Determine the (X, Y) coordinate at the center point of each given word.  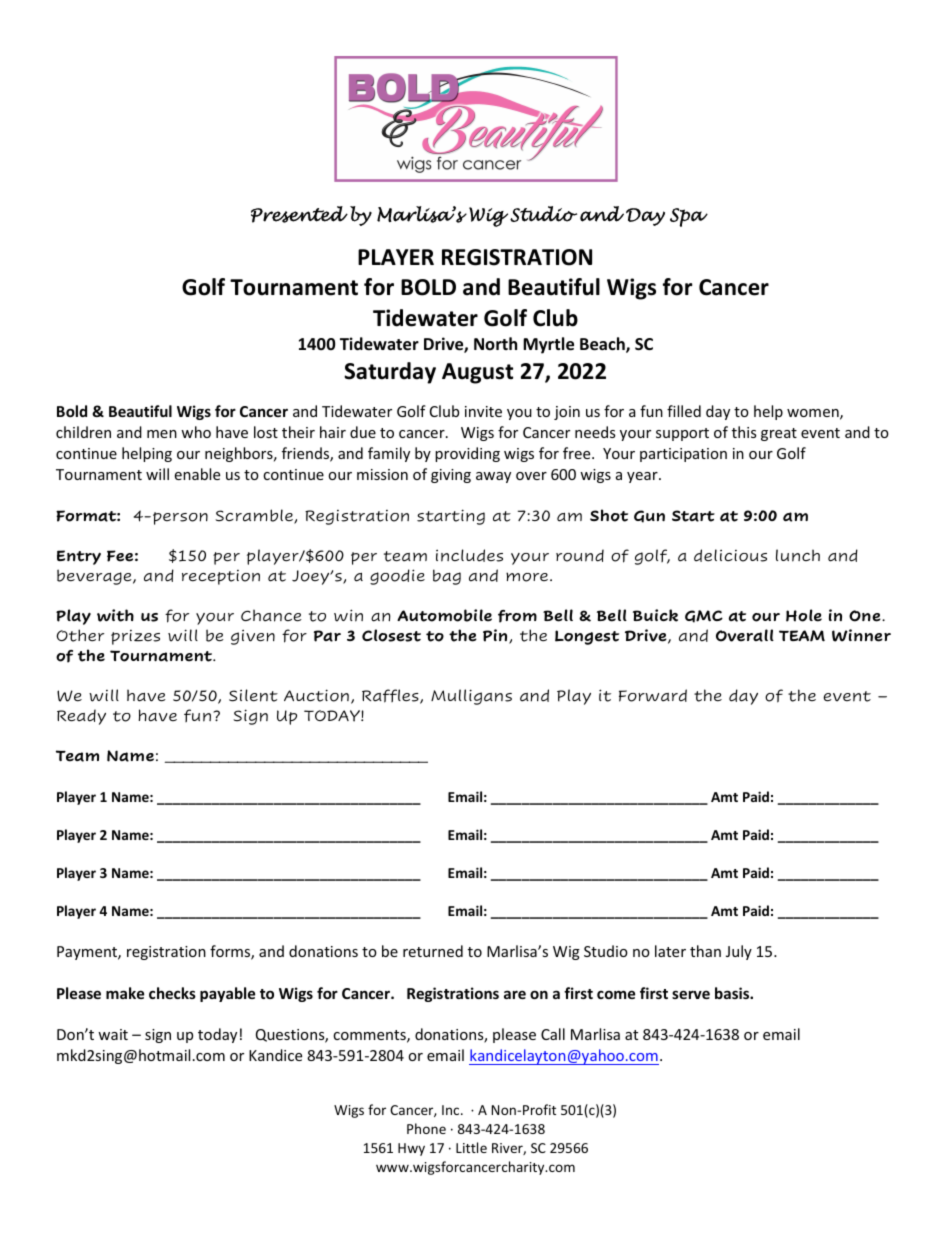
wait (113, 1034)
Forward (653, 695)
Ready (81, 717)
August (477, 373)
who (196, 432)
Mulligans (471, 697)
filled (684, 411)
